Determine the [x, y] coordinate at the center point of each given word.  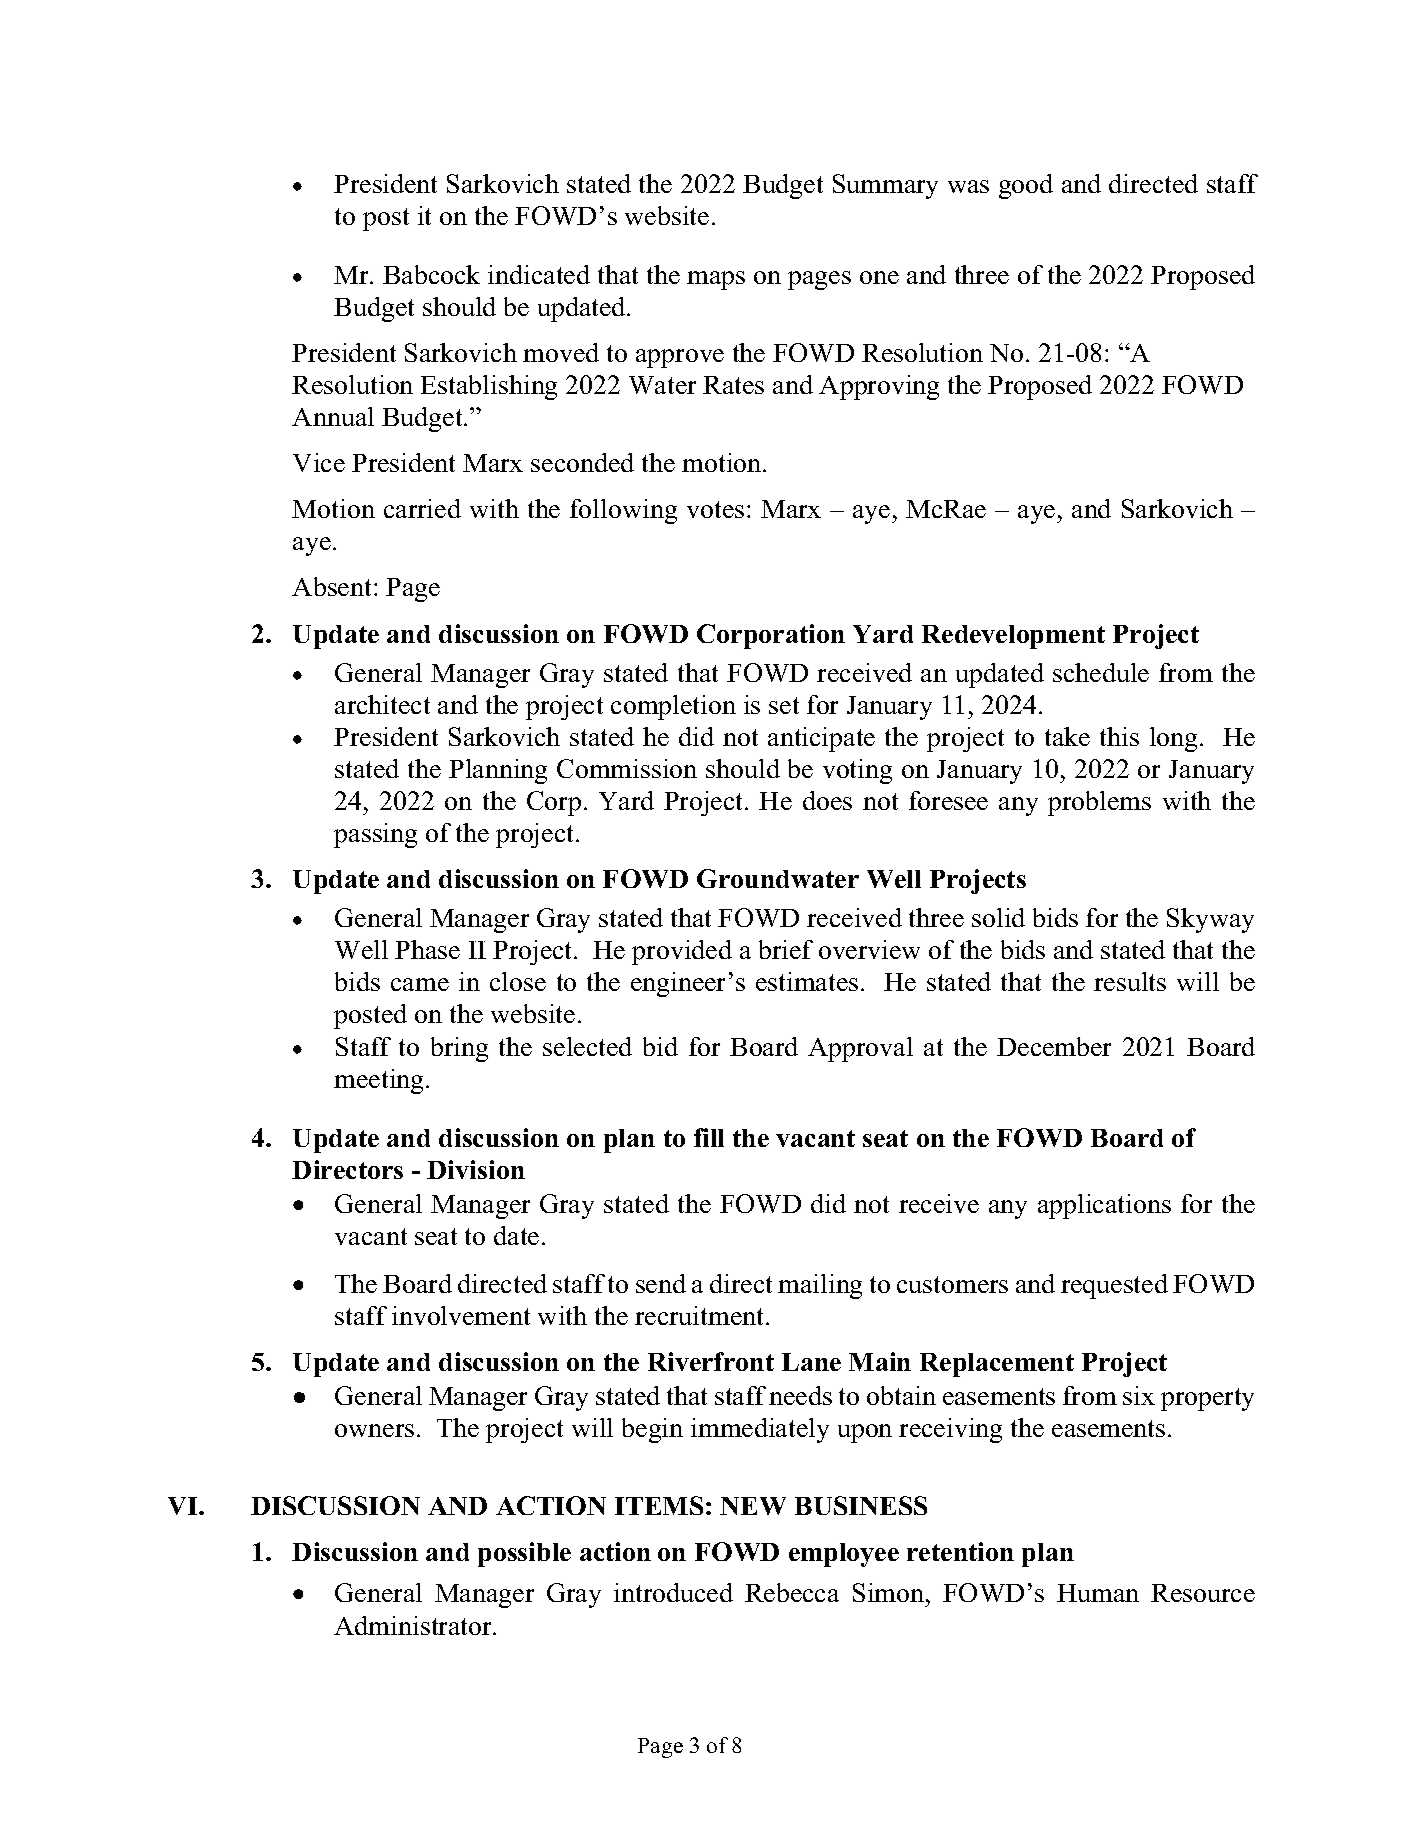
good [1026, 186]
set [784, 705]
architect [382, 704]
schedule [1101, 672]
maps [716, 280]
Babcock [431, 274]
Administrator [414, 1625]
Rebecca [792, 1592]
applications [1104, 1206]
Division [476, 1169]
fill [709, 1137]
